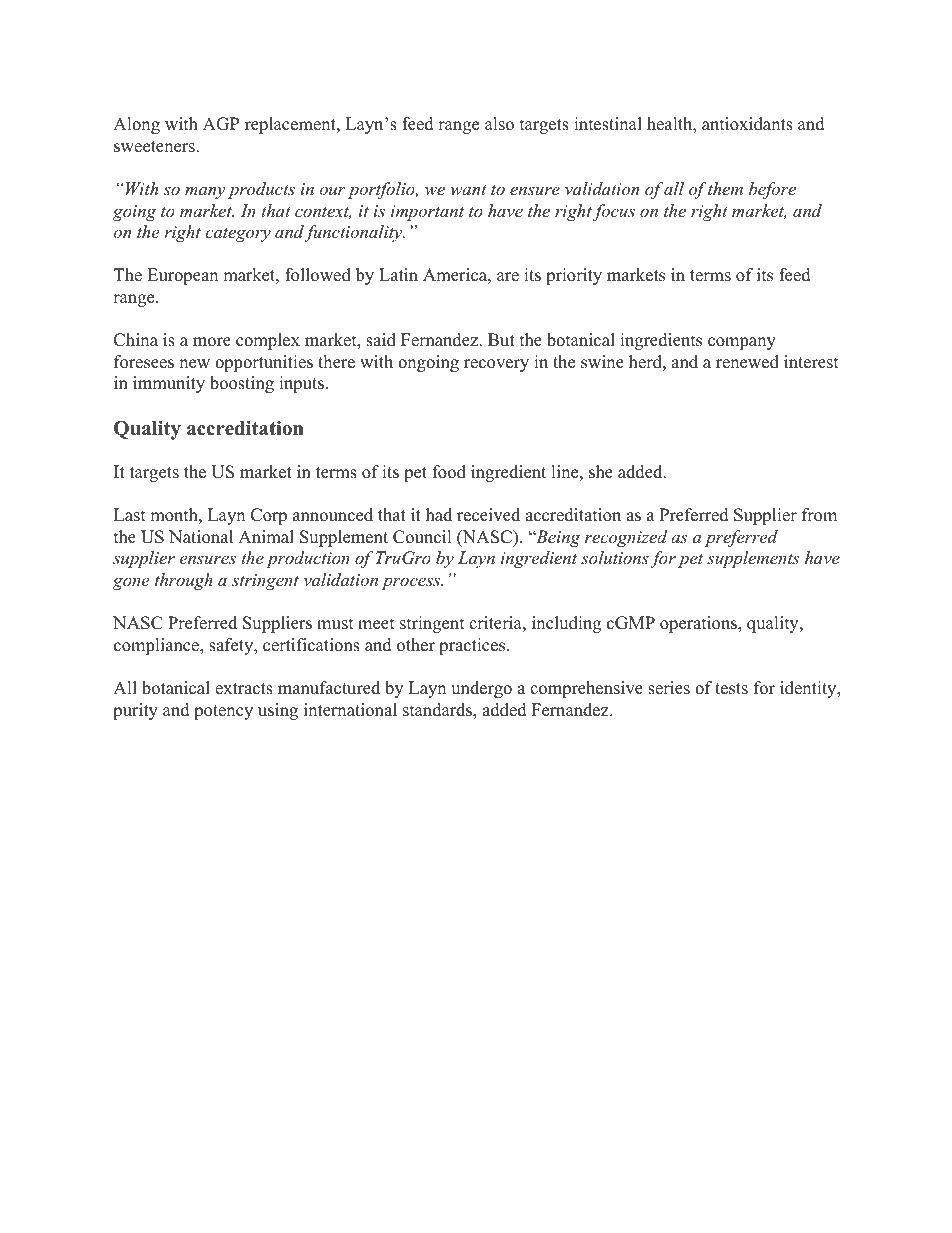 This document has height=1233, width=952. Describe the element at coordinates (742, 343) in the document. I see `company` at that location.
